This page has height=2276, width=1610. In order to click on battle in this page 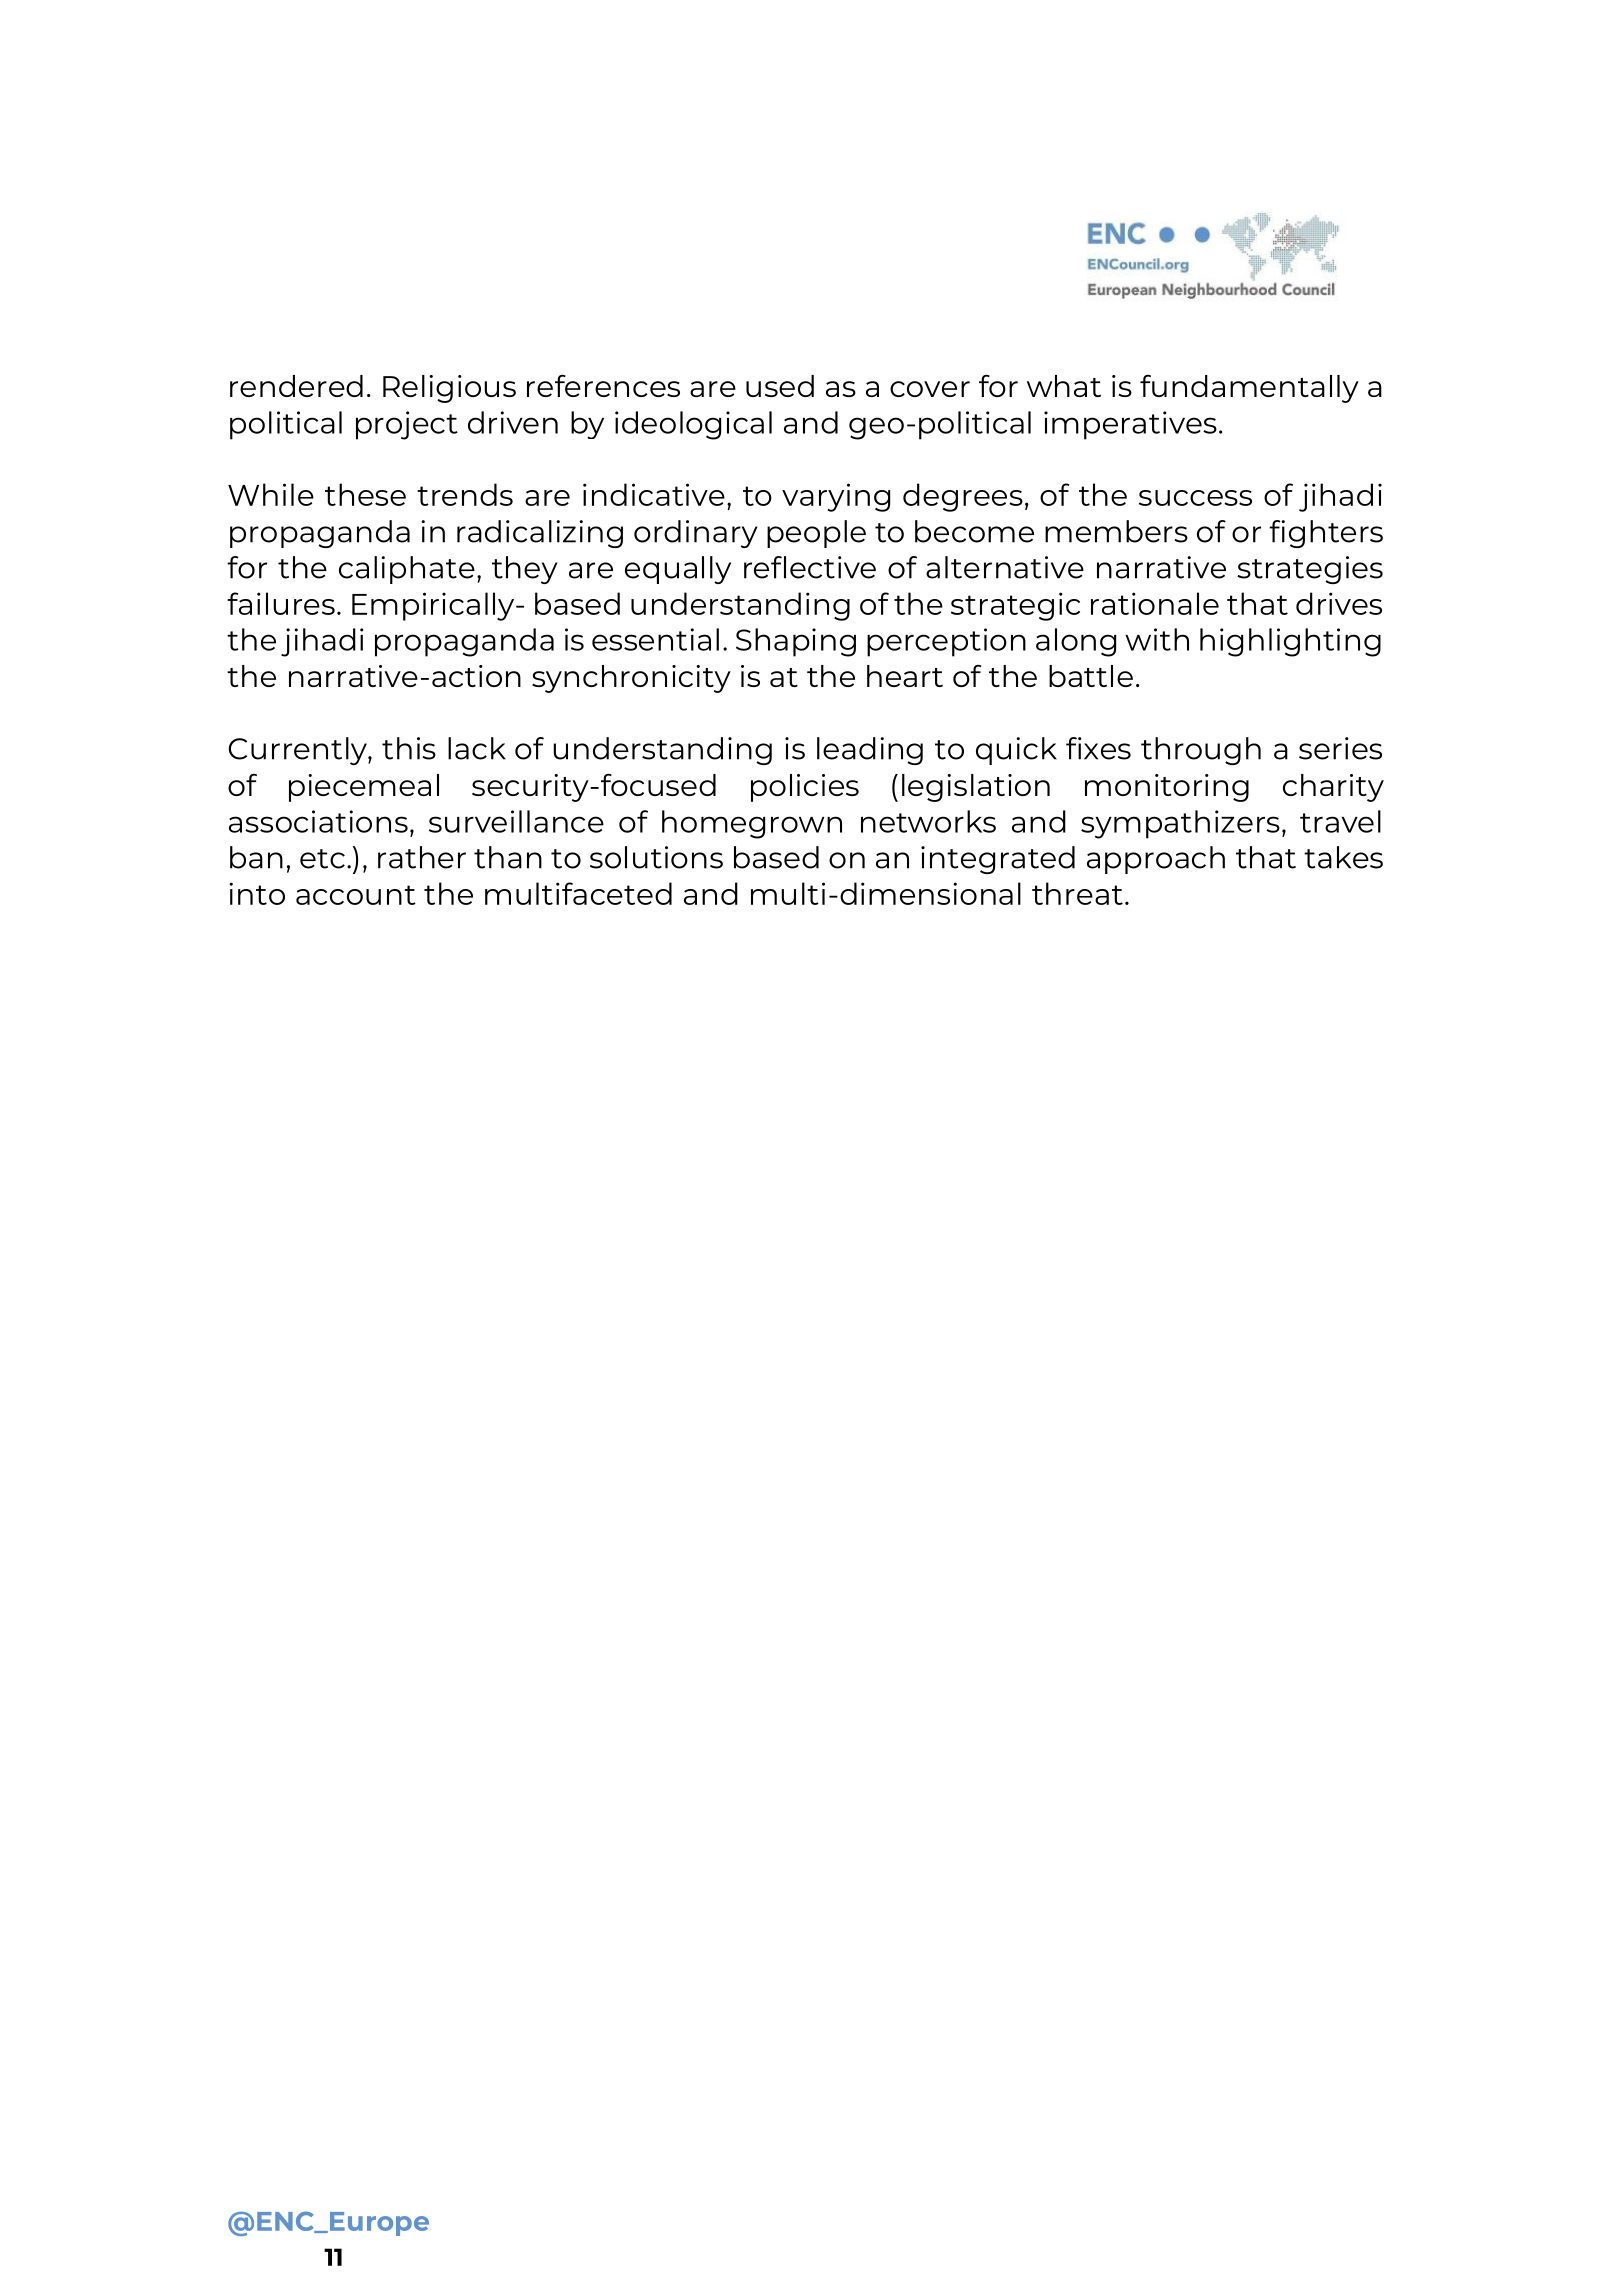, I will do `click(1091, 676)`.
